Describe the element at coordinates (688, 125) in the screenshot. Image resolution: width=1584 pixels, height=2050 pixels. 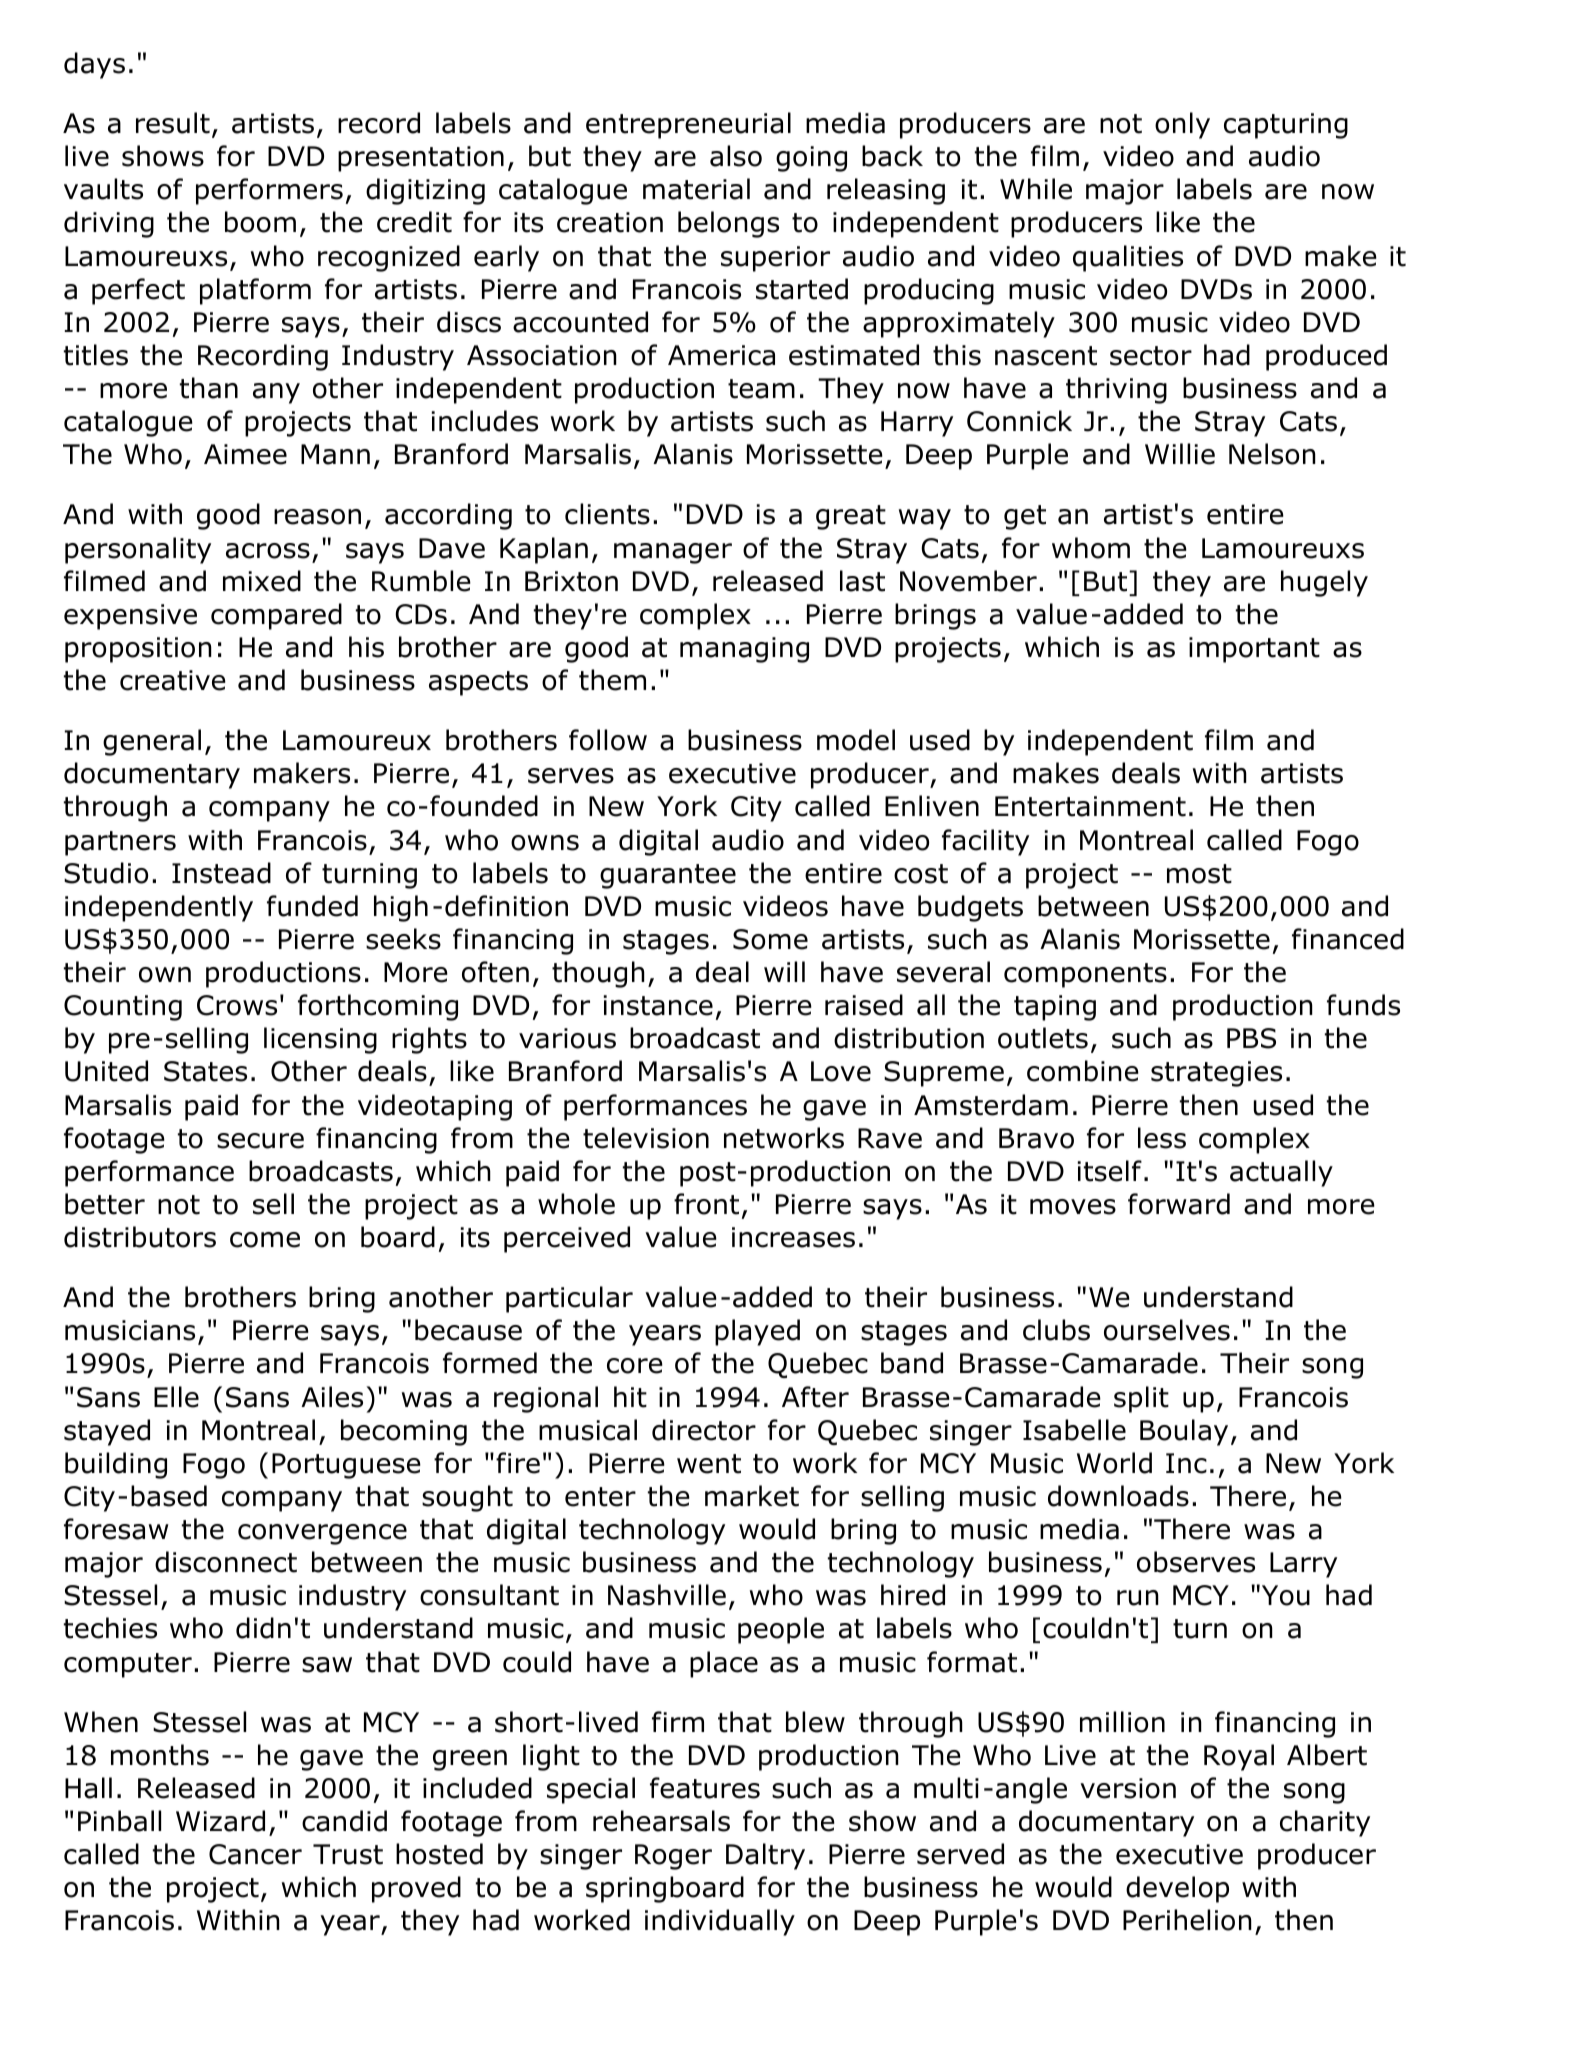
I see `entrepreneurial` at that location.
